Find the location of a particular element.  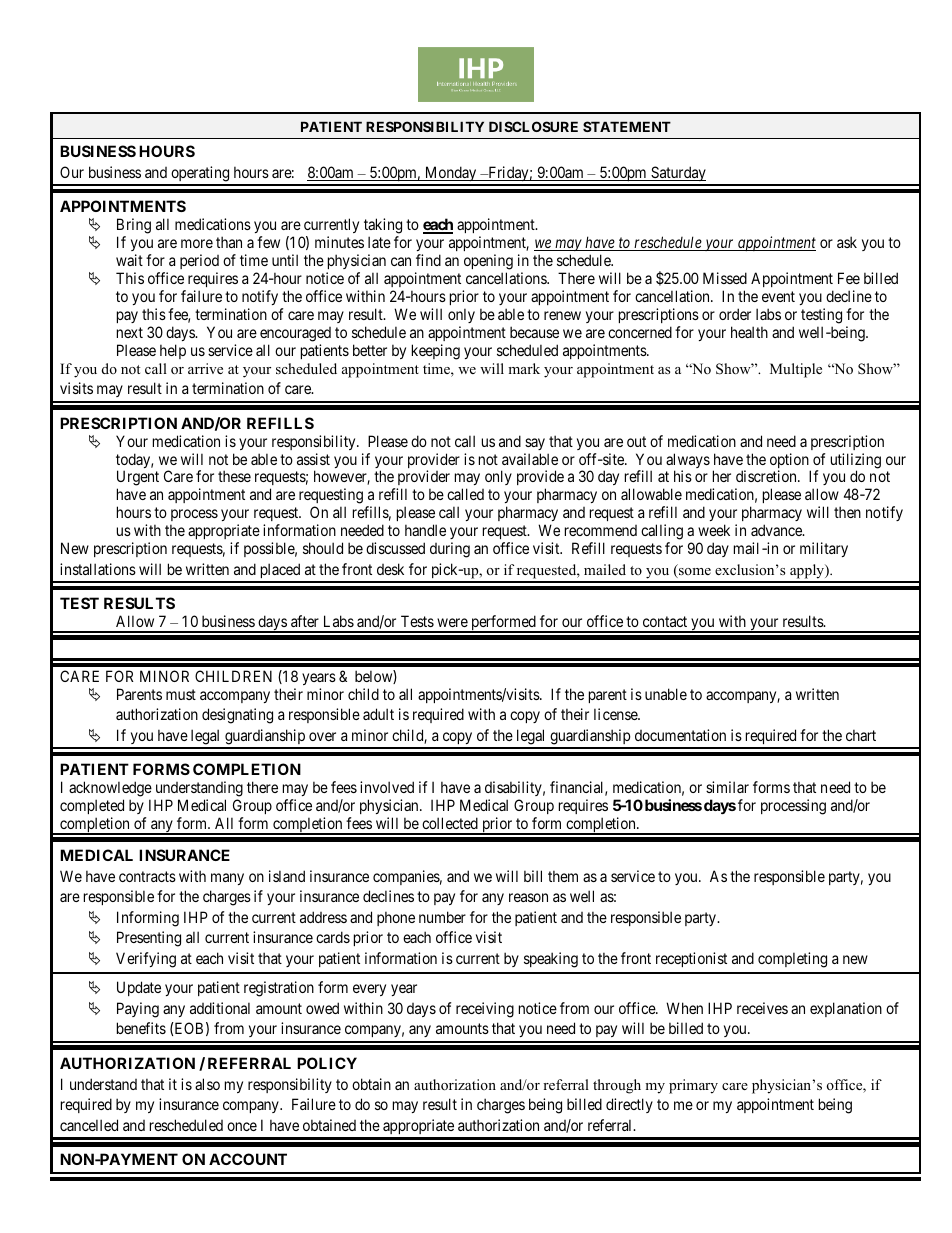

DISCLOSURE is located at coordinates (533, 126).
